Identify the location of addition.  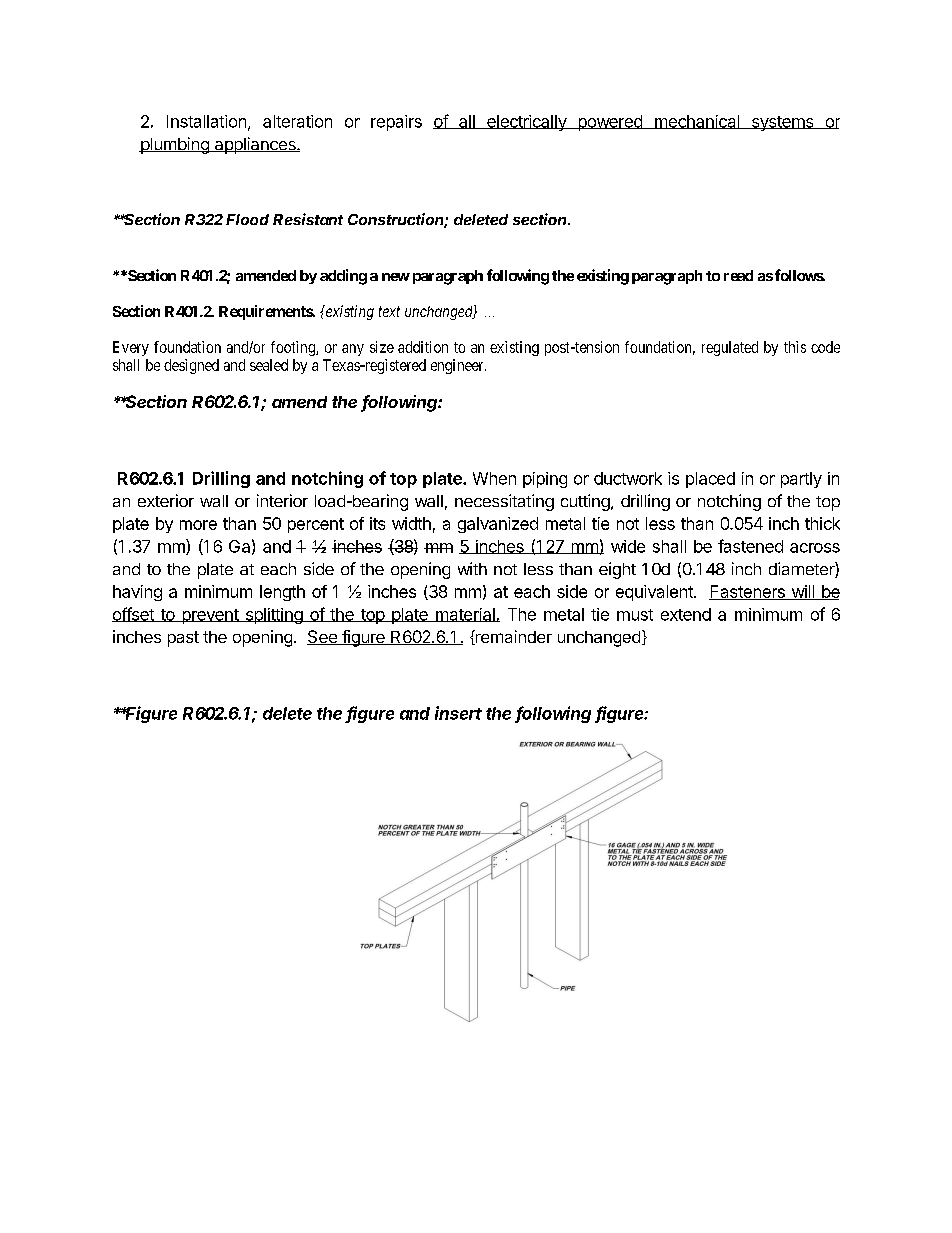
(423, 347).
